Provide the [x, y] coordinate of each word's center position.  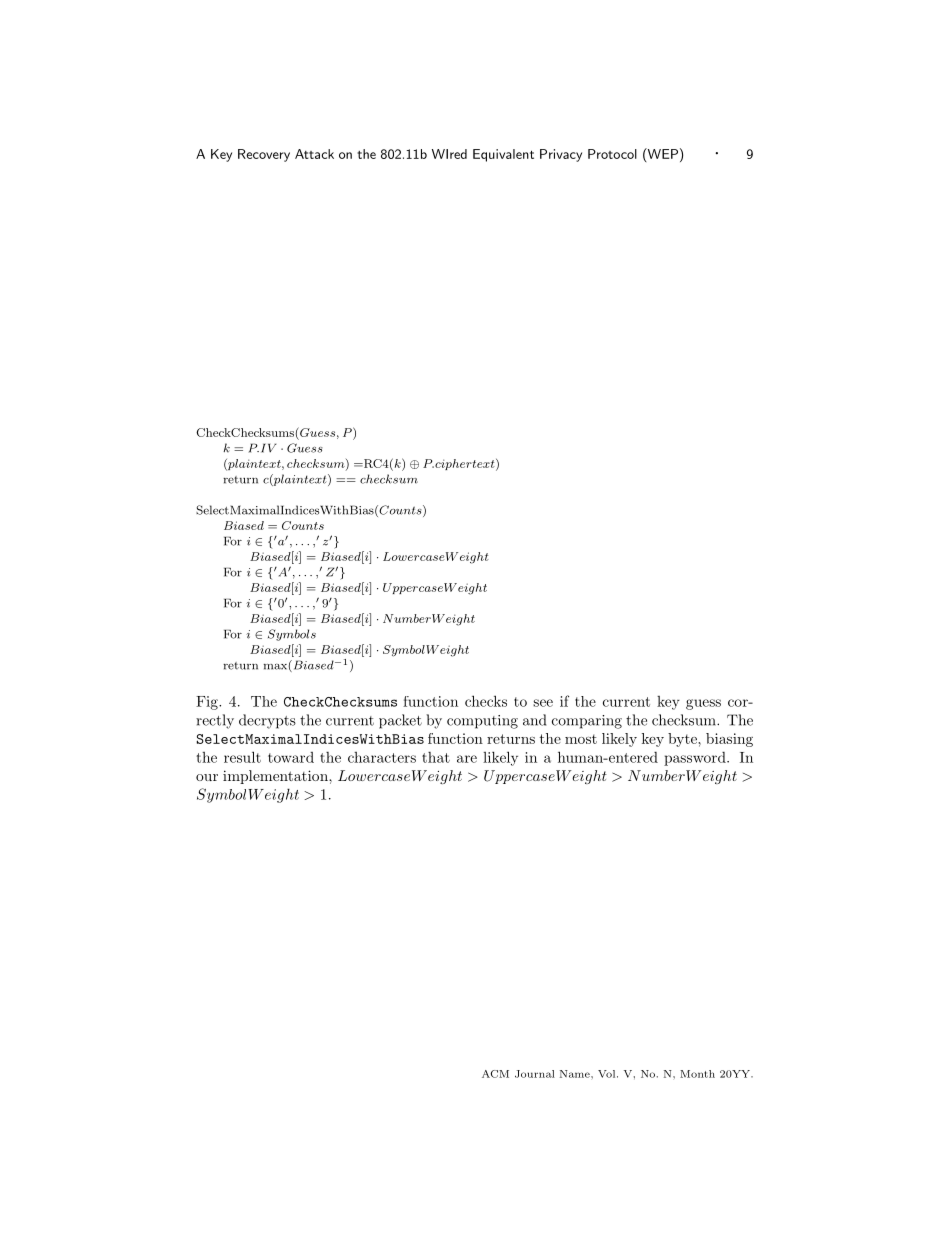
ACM [495, 1074]
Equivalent [503, 155]
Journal [535, 1074]
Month [697, 1074]
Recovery [264, 155]
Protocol [612, 154]
